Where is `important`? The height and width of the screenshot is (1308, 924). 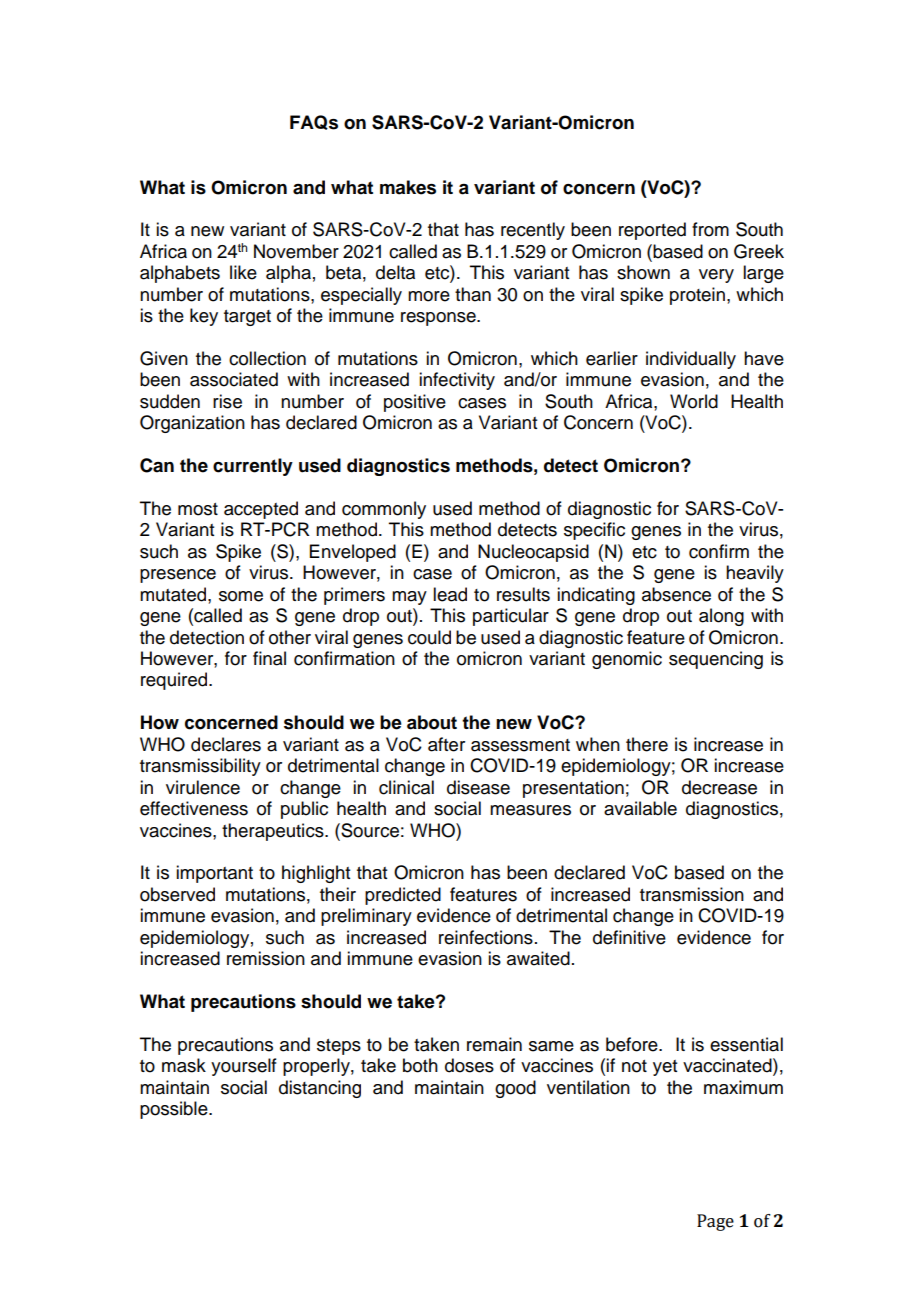
important is located at coordinates (214, 874).
